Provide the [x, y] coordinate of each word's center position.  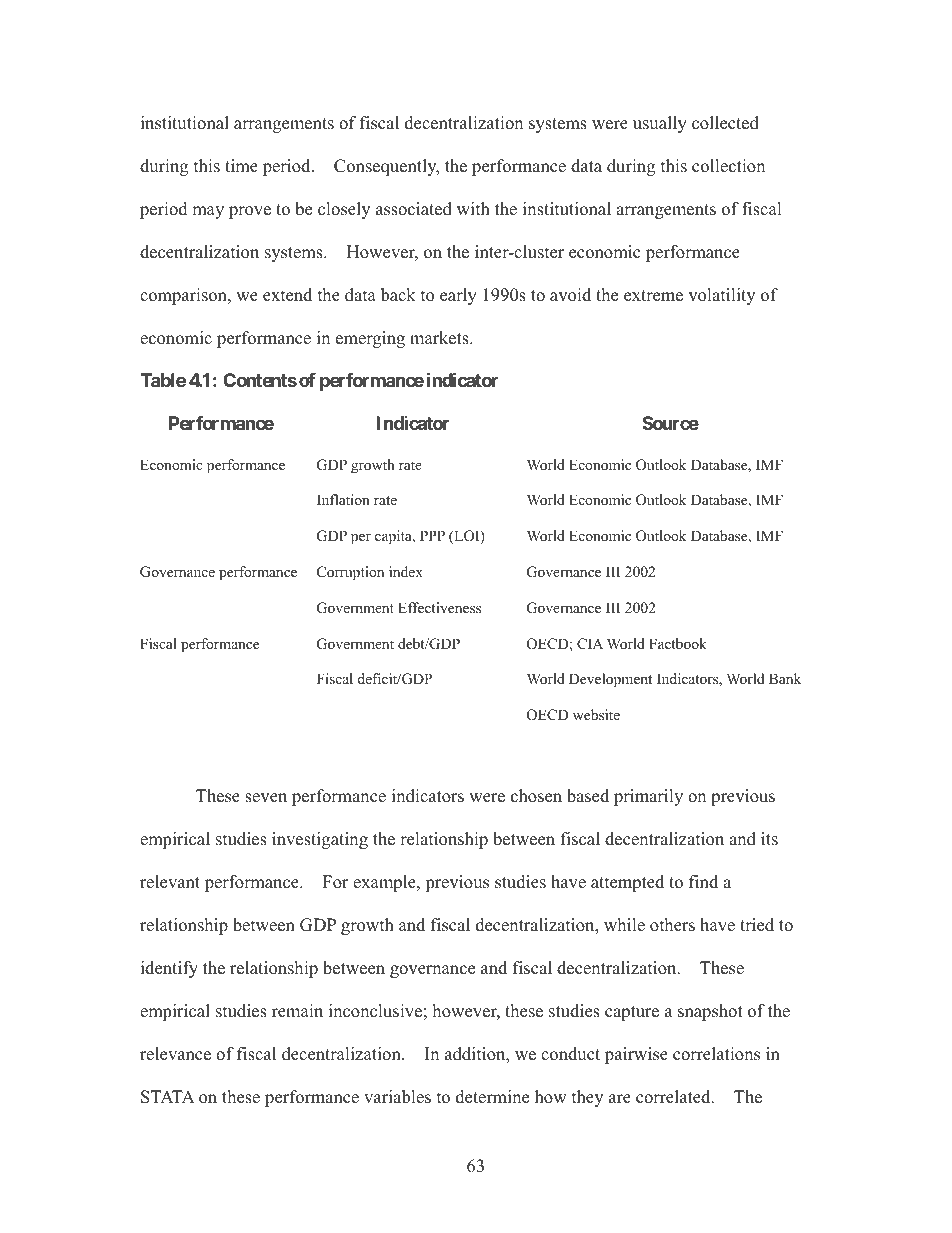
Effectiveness [439, 607]
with [473, 208]
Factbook [678, 643]
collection [728, 166]
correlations [716, 1054]
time [241, 166]
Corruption [350, 573]
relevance [175, 1054]
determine [492, 1097]
